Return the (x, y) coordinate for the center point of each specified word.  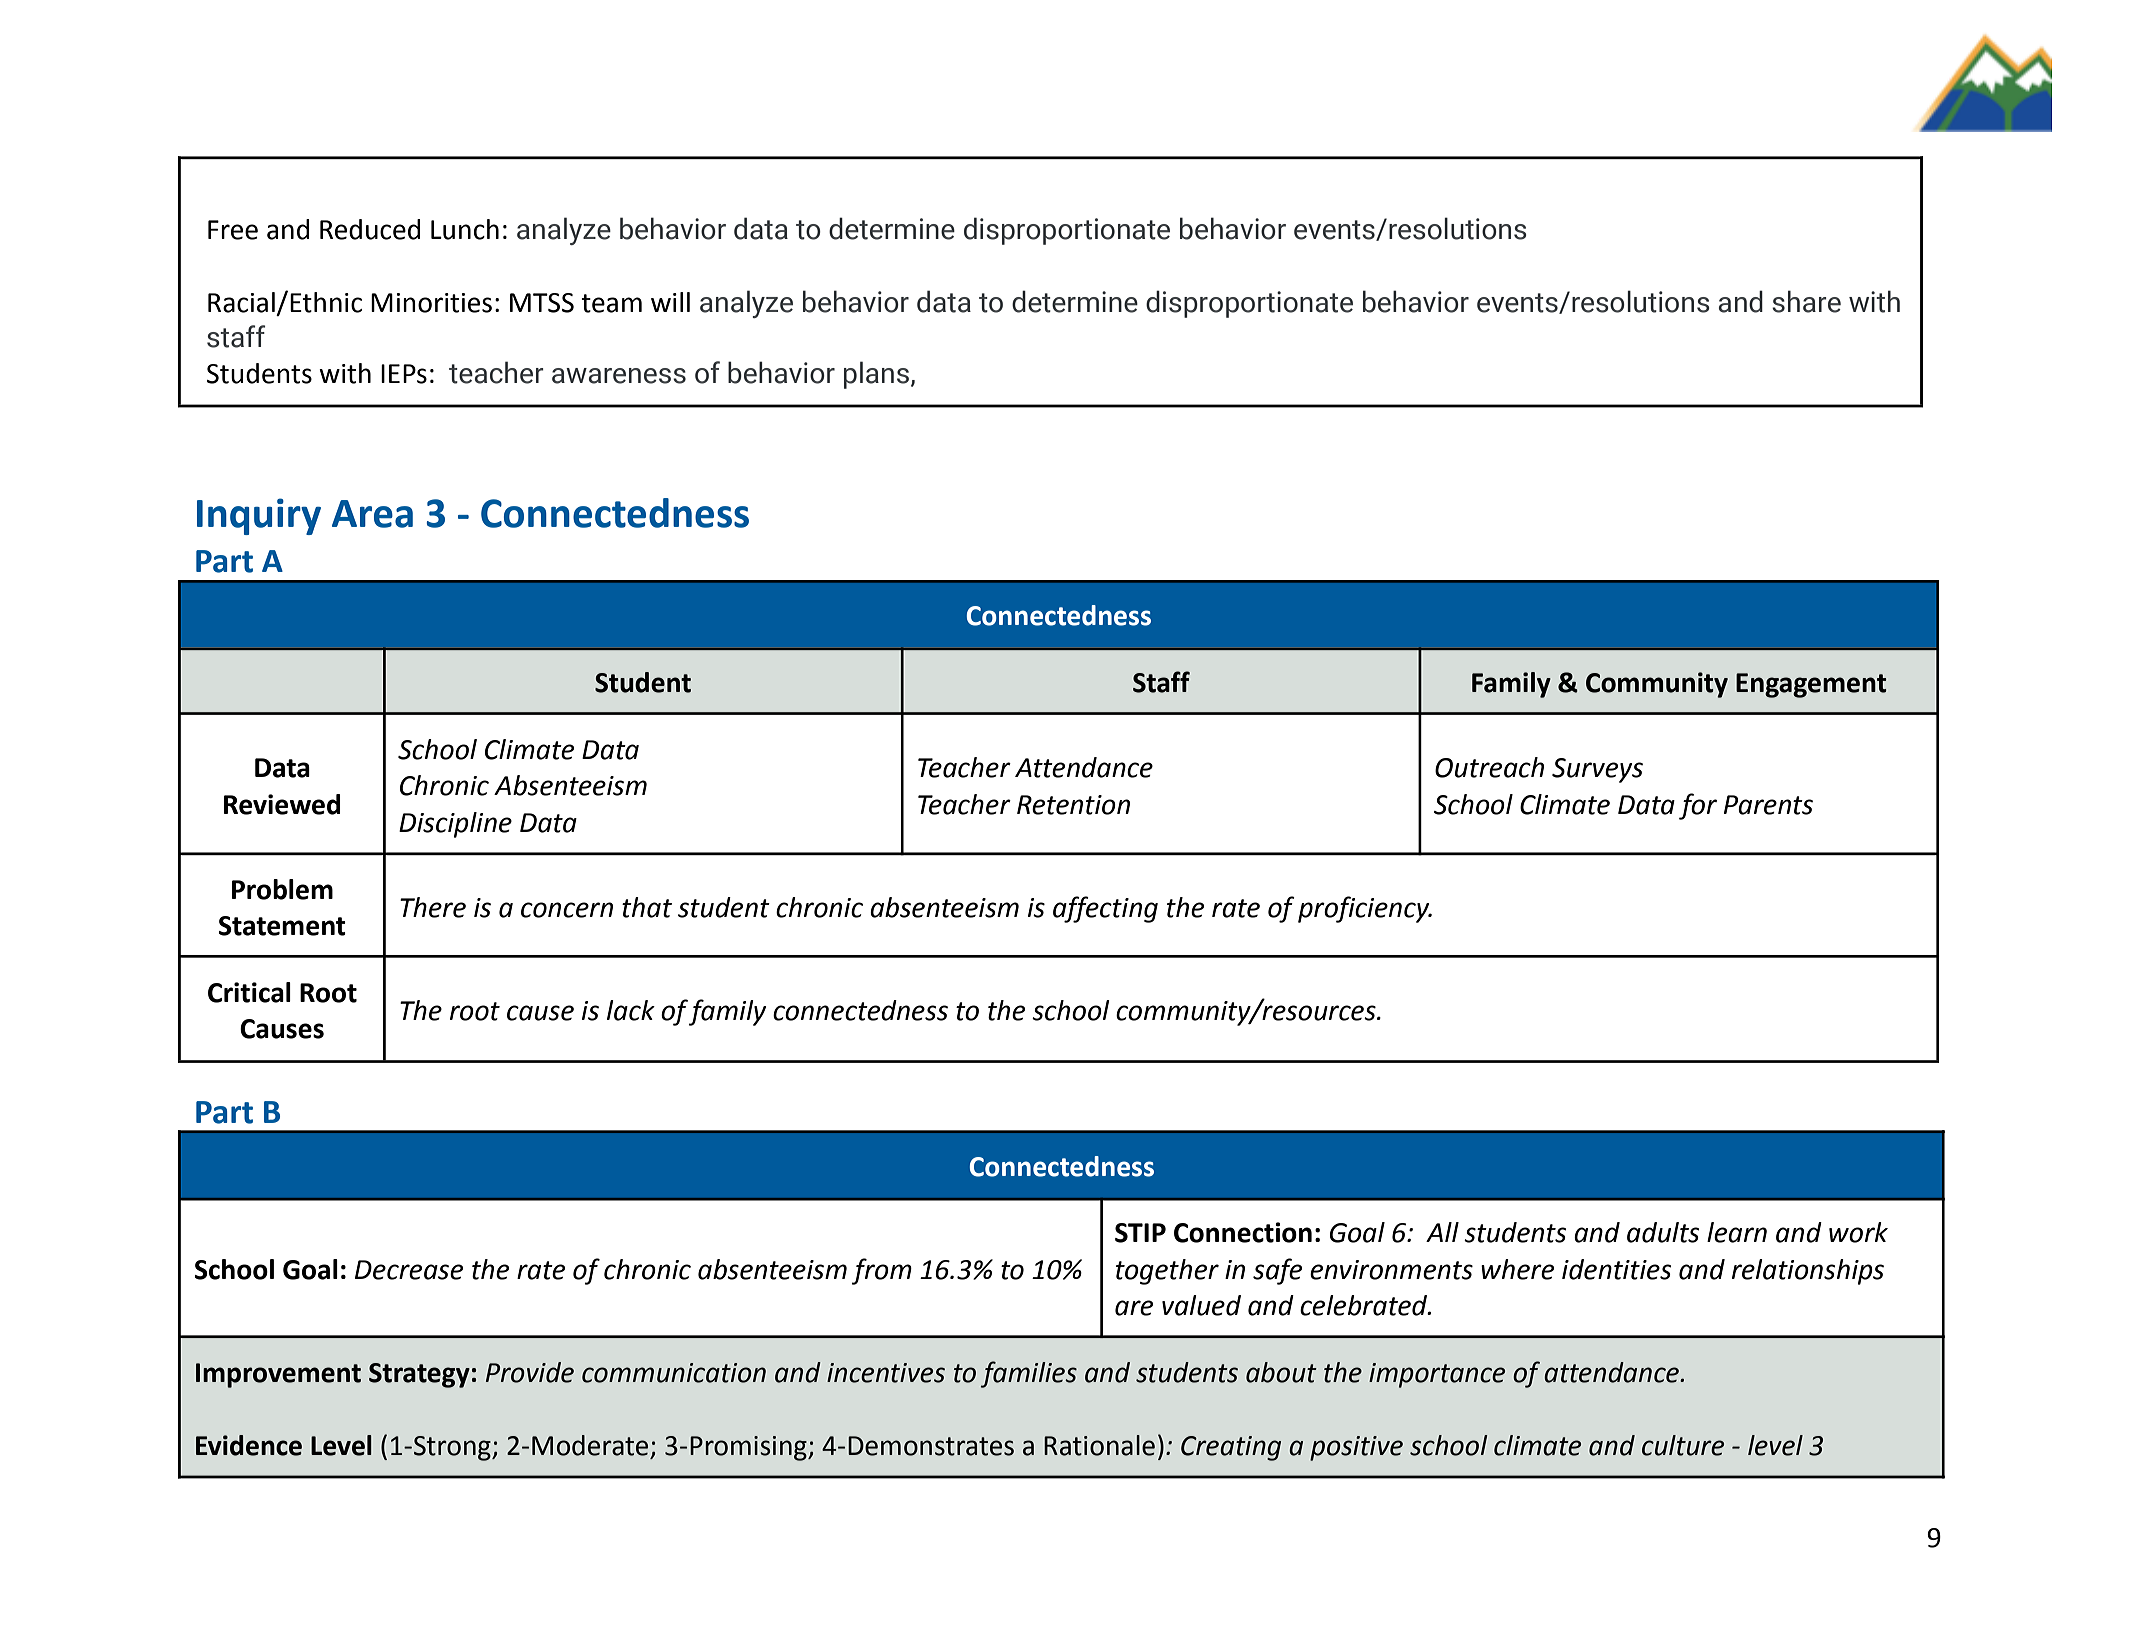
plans (878, 375)
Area (372, 514)
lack (631, 1010)
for (1698, 806)
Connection (1243, 1232)
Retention (1073, 805)
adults (1663, 1232)
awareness (619, 376)
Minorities (431, 303)
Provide (530, 1372)
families (1029, 1374)
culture (1683, 1445)
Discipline (455, 825)
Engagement (1811, 685)
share (1806, 301)
